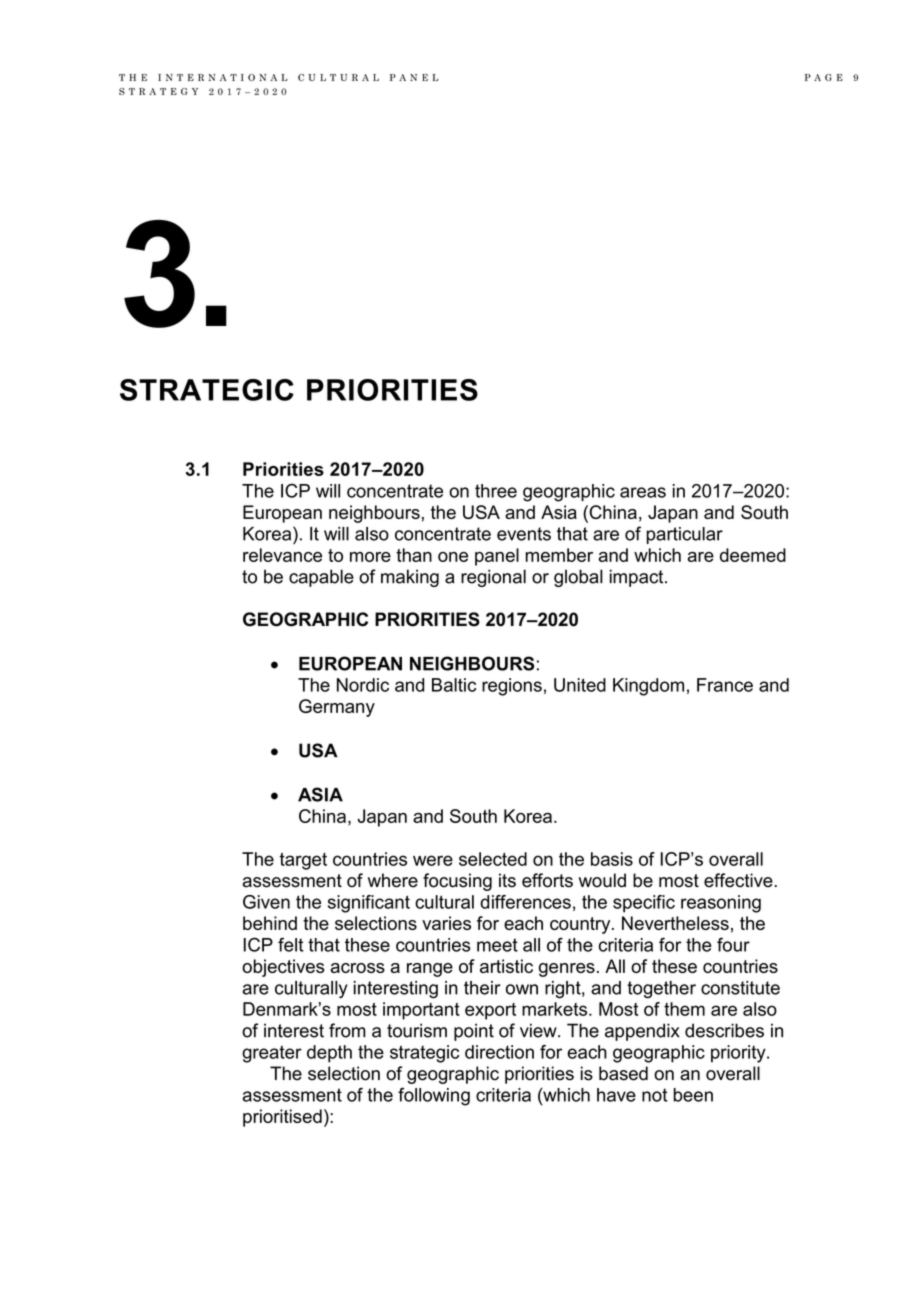  What do you see at coordinates (512, 687) in the document?
I see `regions` at bounding box center [512, 687].
